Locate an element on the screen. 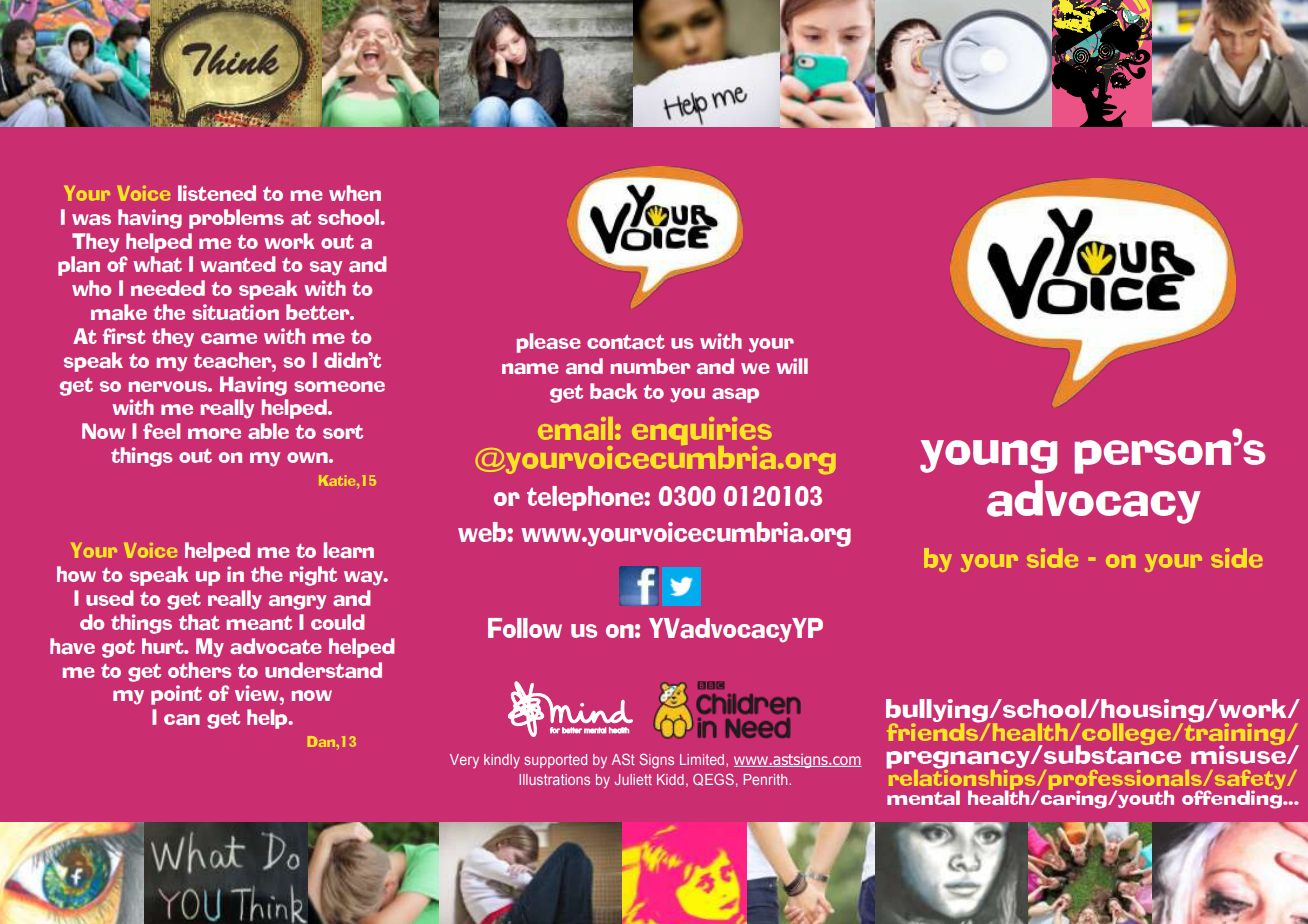 The height and width of the screenshot is (924, 1308). problems is located at coordinates (236, 219).
